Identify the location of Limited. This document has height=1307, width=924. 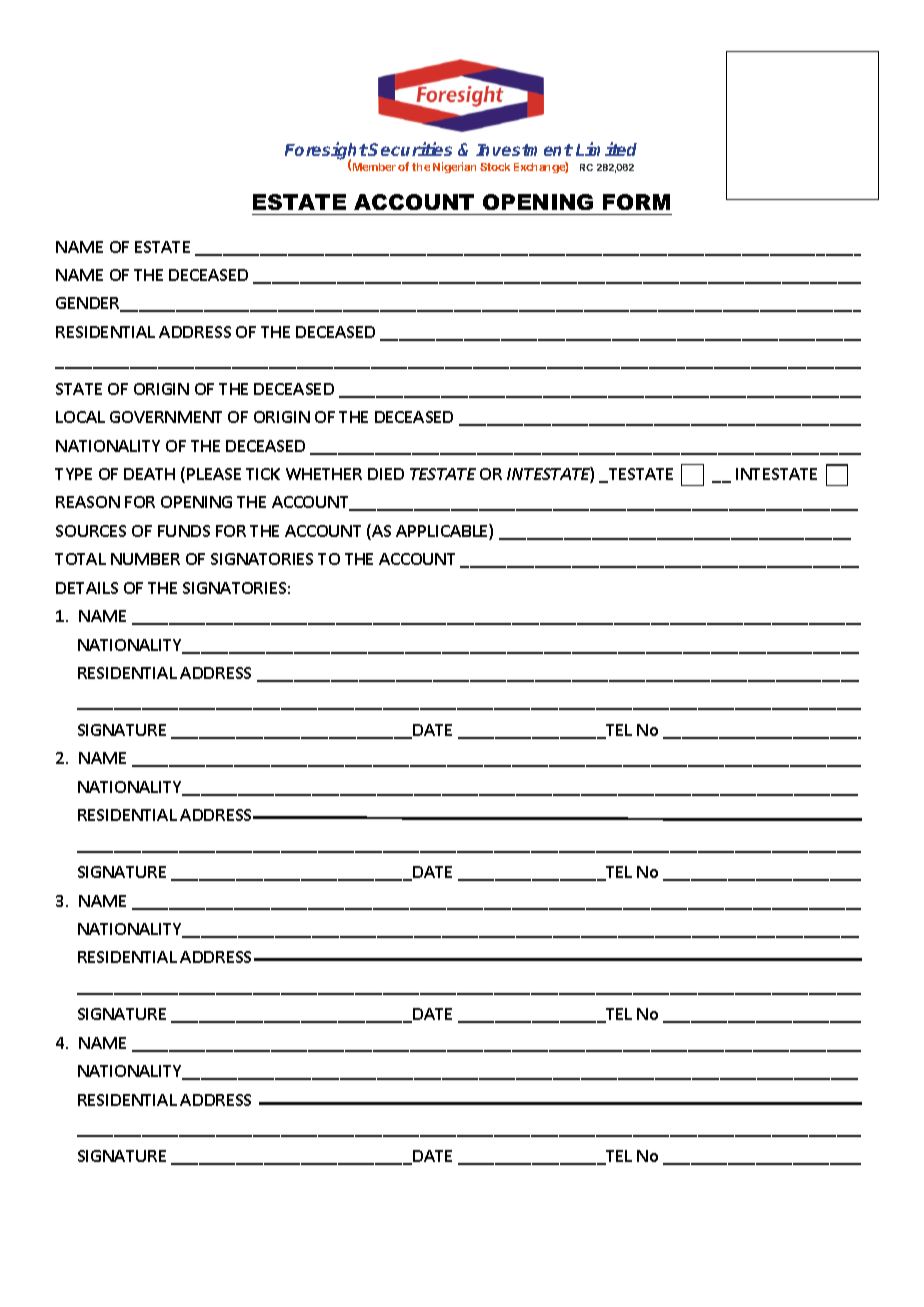
(606, 149).
